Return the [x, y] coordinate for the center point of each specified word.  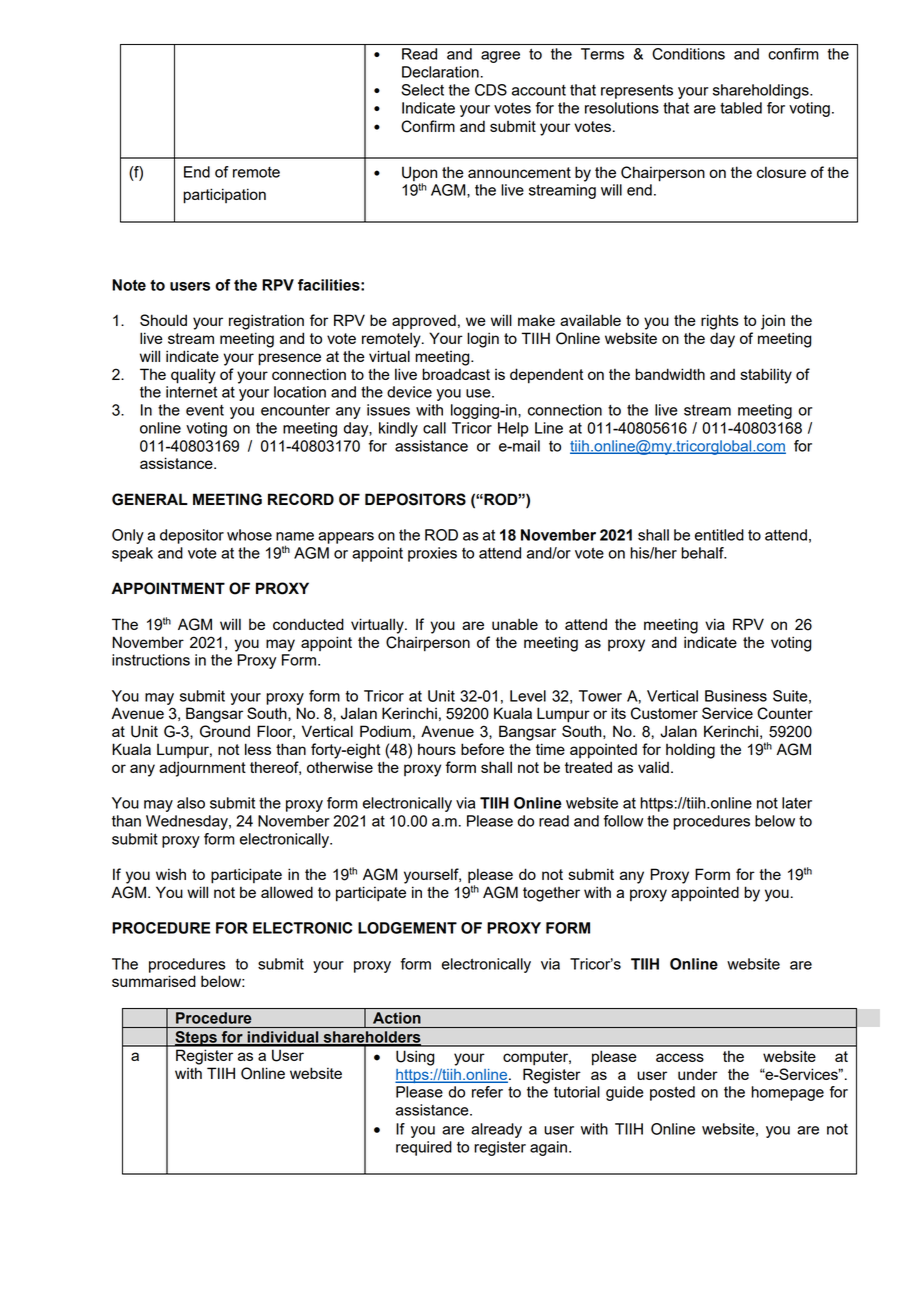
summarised [154, 981]
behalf [703, 553]
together [551, 894]
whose [249, 535]
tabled [741, 108]
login [483, 340]
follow [623, 821]
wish [171, 874]
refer [487, 1092]
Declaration [440, 72]
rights [720, 322]
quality [193, 376]
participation [224, 196]
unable [515, 624]
